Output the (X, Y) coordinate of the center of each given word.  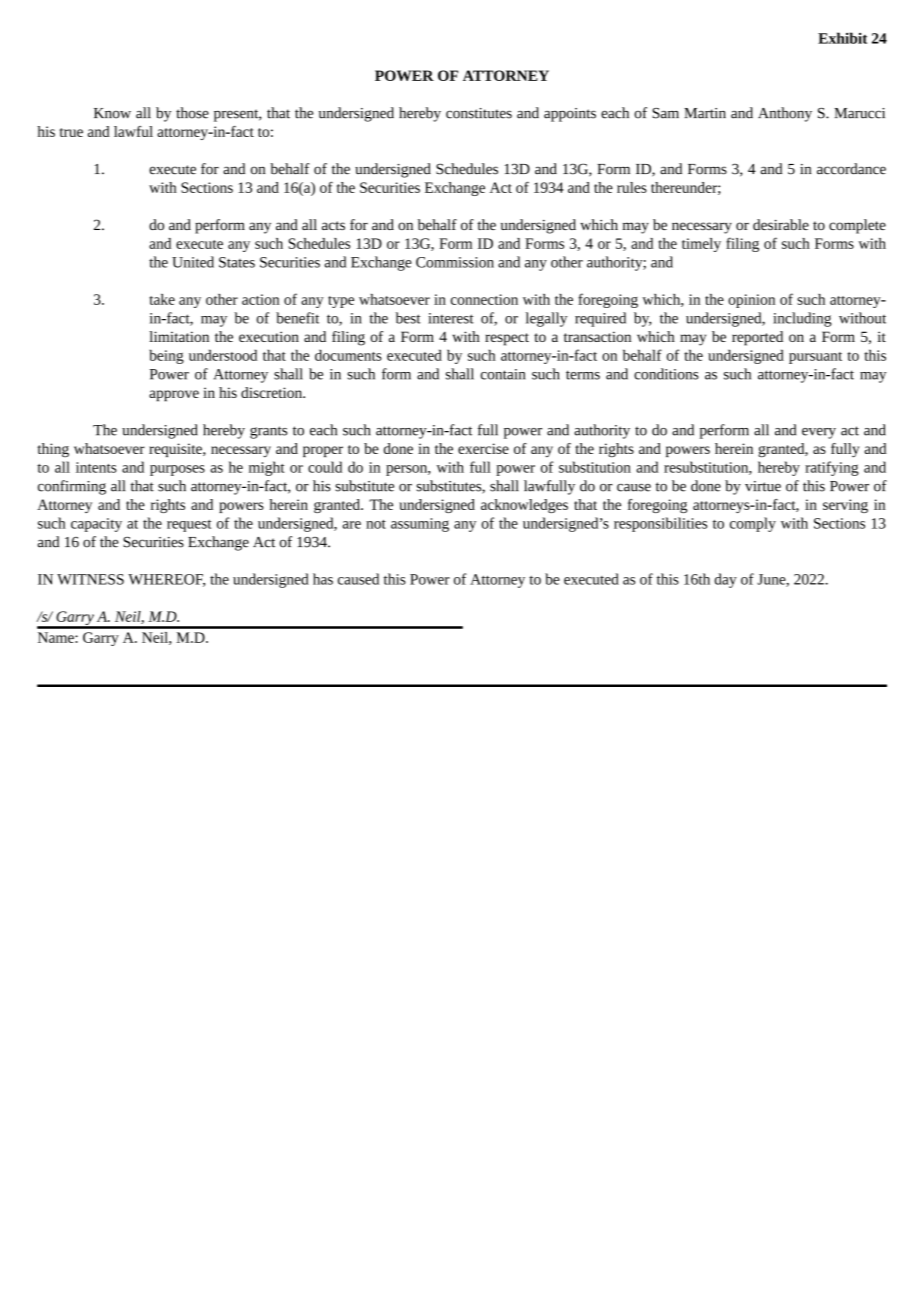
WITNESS (90, 579)
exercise (483, 448)
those (192, 113)
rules (632, 187)
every (819, 433)
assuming (420, 525)
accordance (851, 169)
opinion (751, 301)
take (162, 299)
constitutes (479, 113)
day (726, 580)
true (71, 132)
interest (451, 318)
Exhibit (842, 38)
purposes (177, 470)
